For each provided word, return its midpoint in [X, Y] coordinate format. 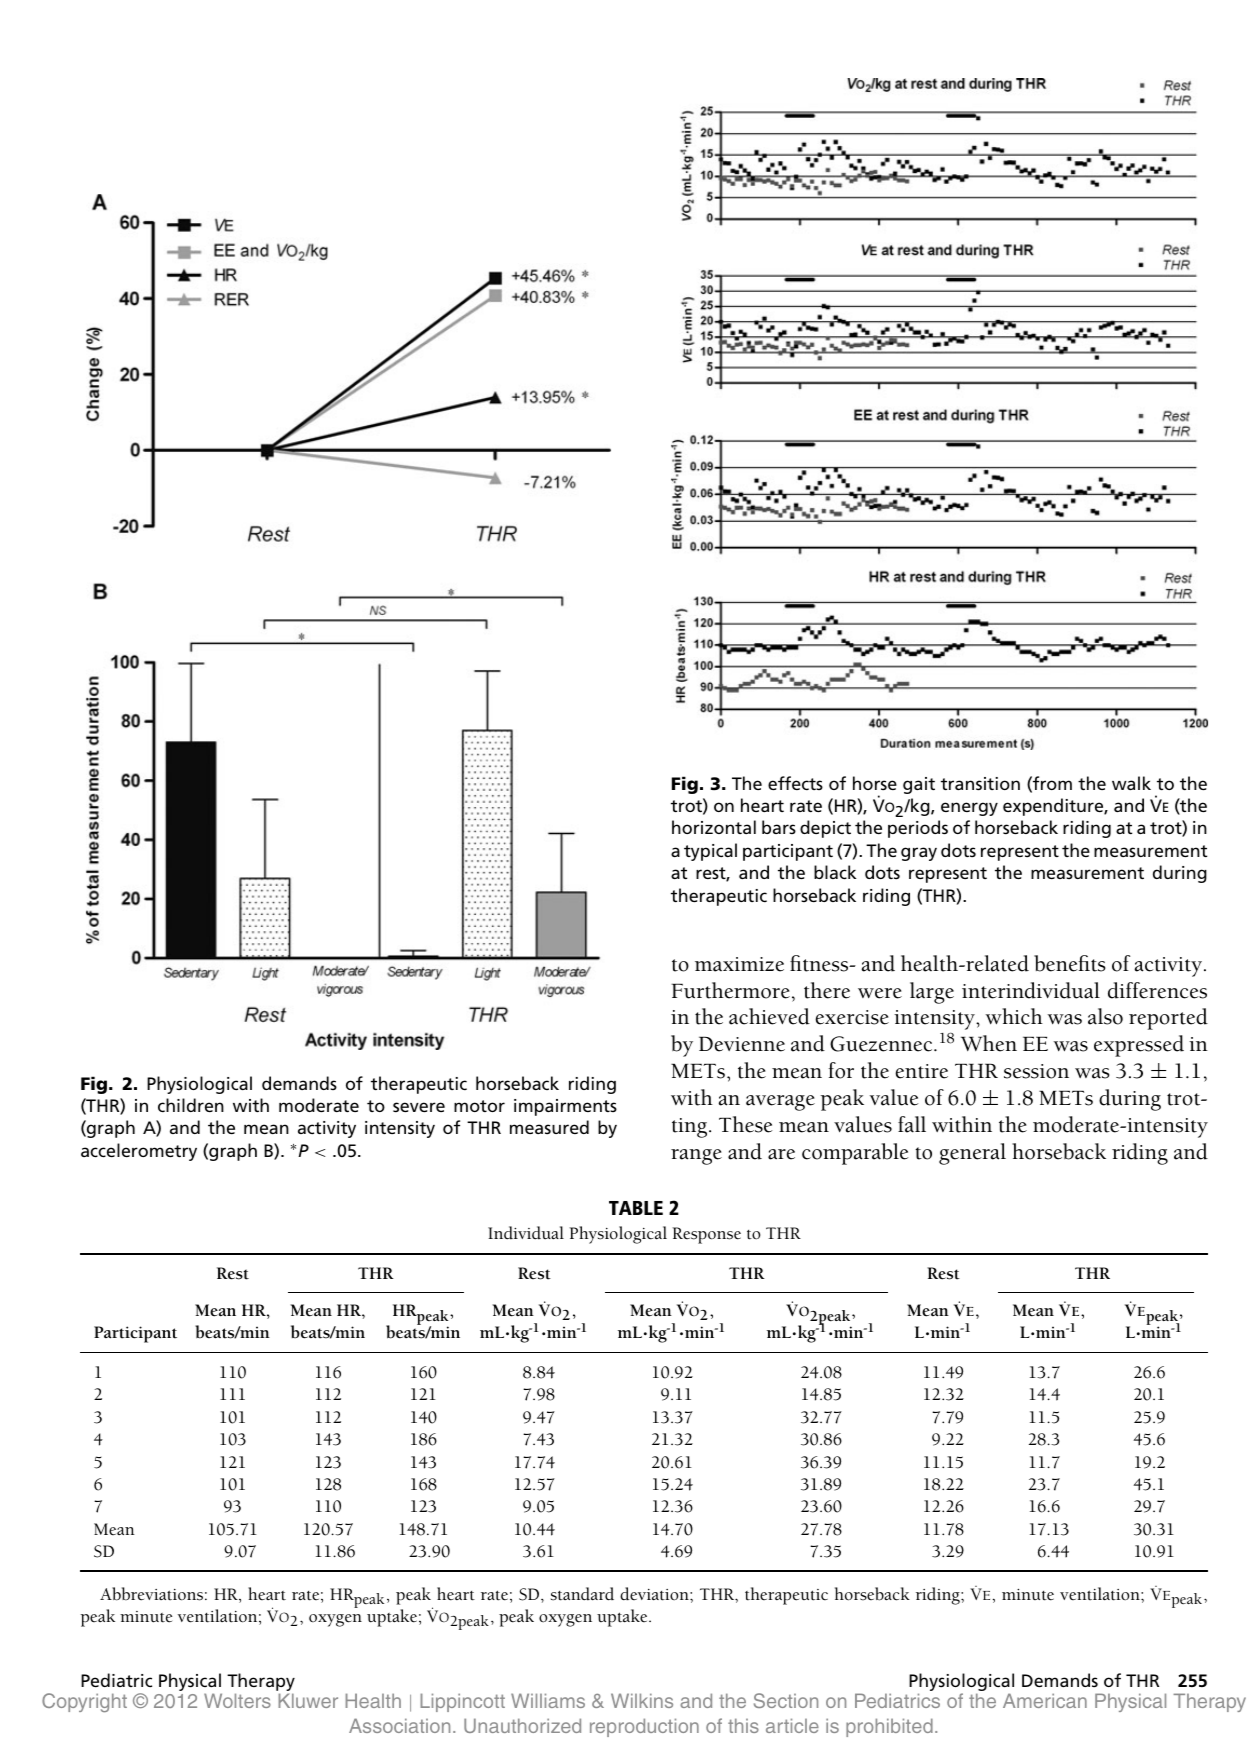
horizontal [714, 827]
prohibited [889, 1727]
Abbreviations [151, 1594]
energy [969, 809]
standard [582, 1594]
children [191, 1105]
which [1014, 1016]
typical [710, 852]
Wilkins [642, 1700]
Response [706, 1235]
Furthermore [730, 990]
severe [419, 1107]
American [1045, 1700]
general [972, 1154]
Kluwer [308, 1700]
